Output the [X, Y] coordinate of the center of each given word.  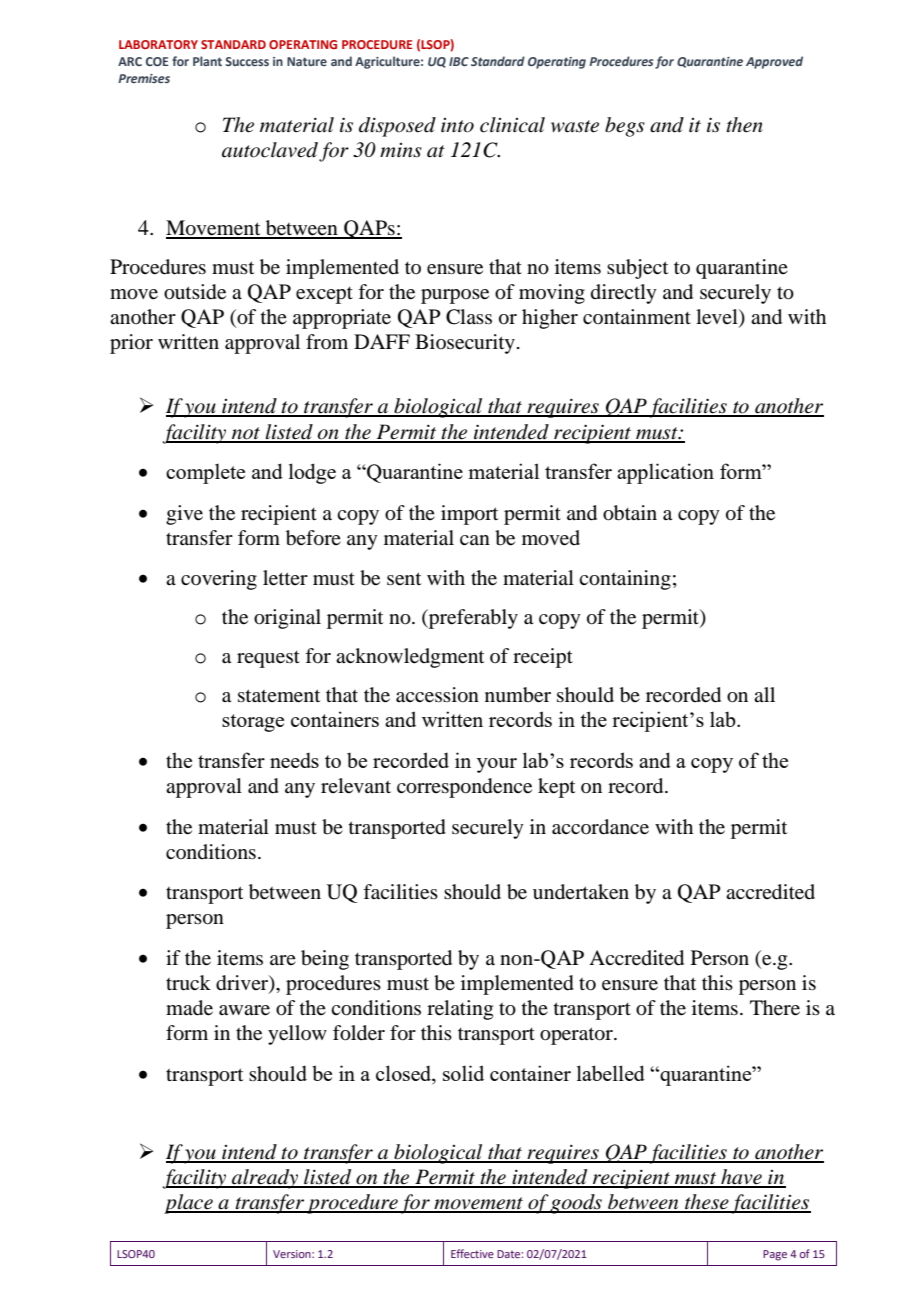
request [268, 659]
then [744, 125]
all [764, 694]
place [189, 1204]
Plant [207, 61]
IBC [459, 61]
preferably [472, 619]
